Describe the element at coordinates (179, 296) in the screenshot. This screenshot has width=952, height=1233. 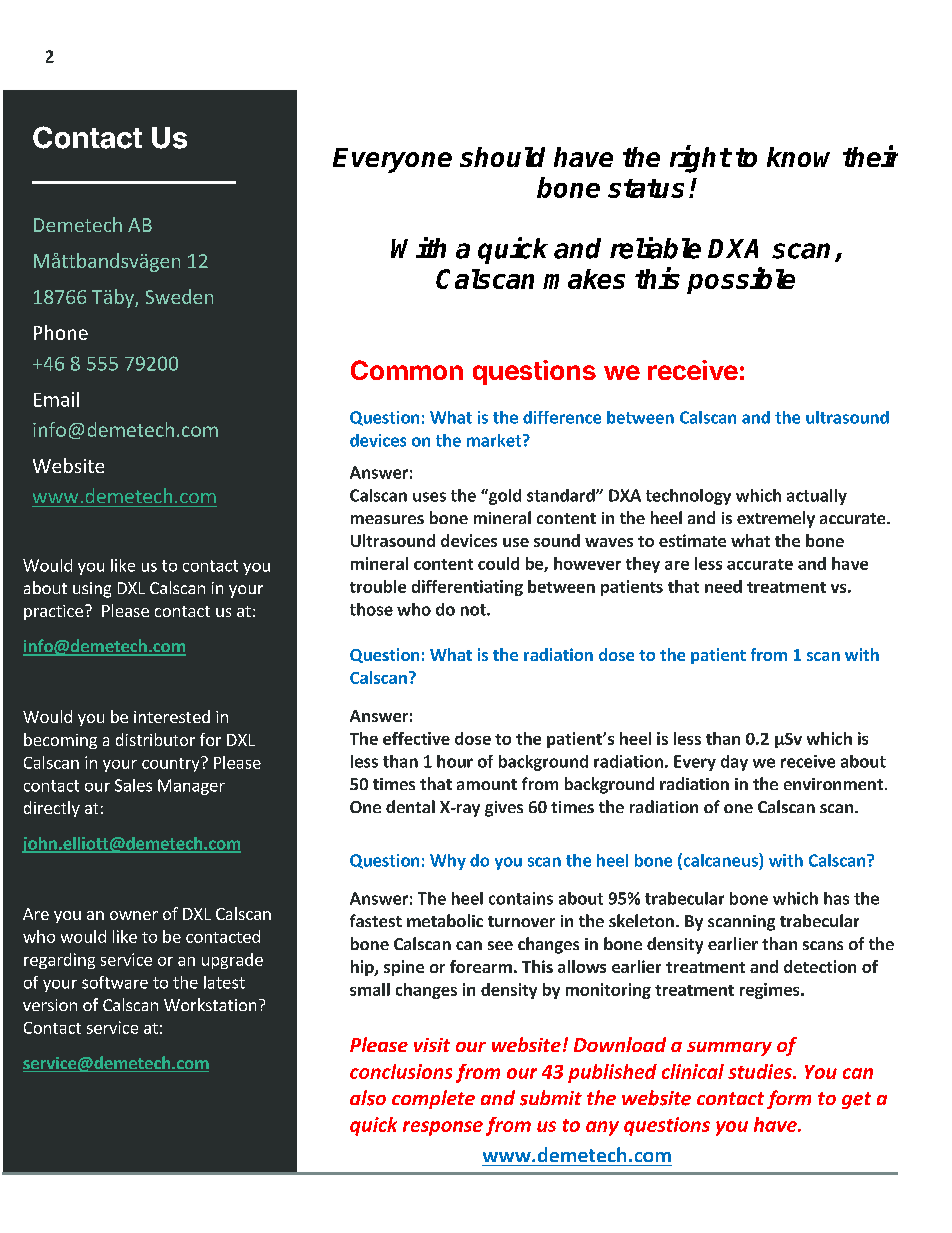
I see `Sweden` at that location.
